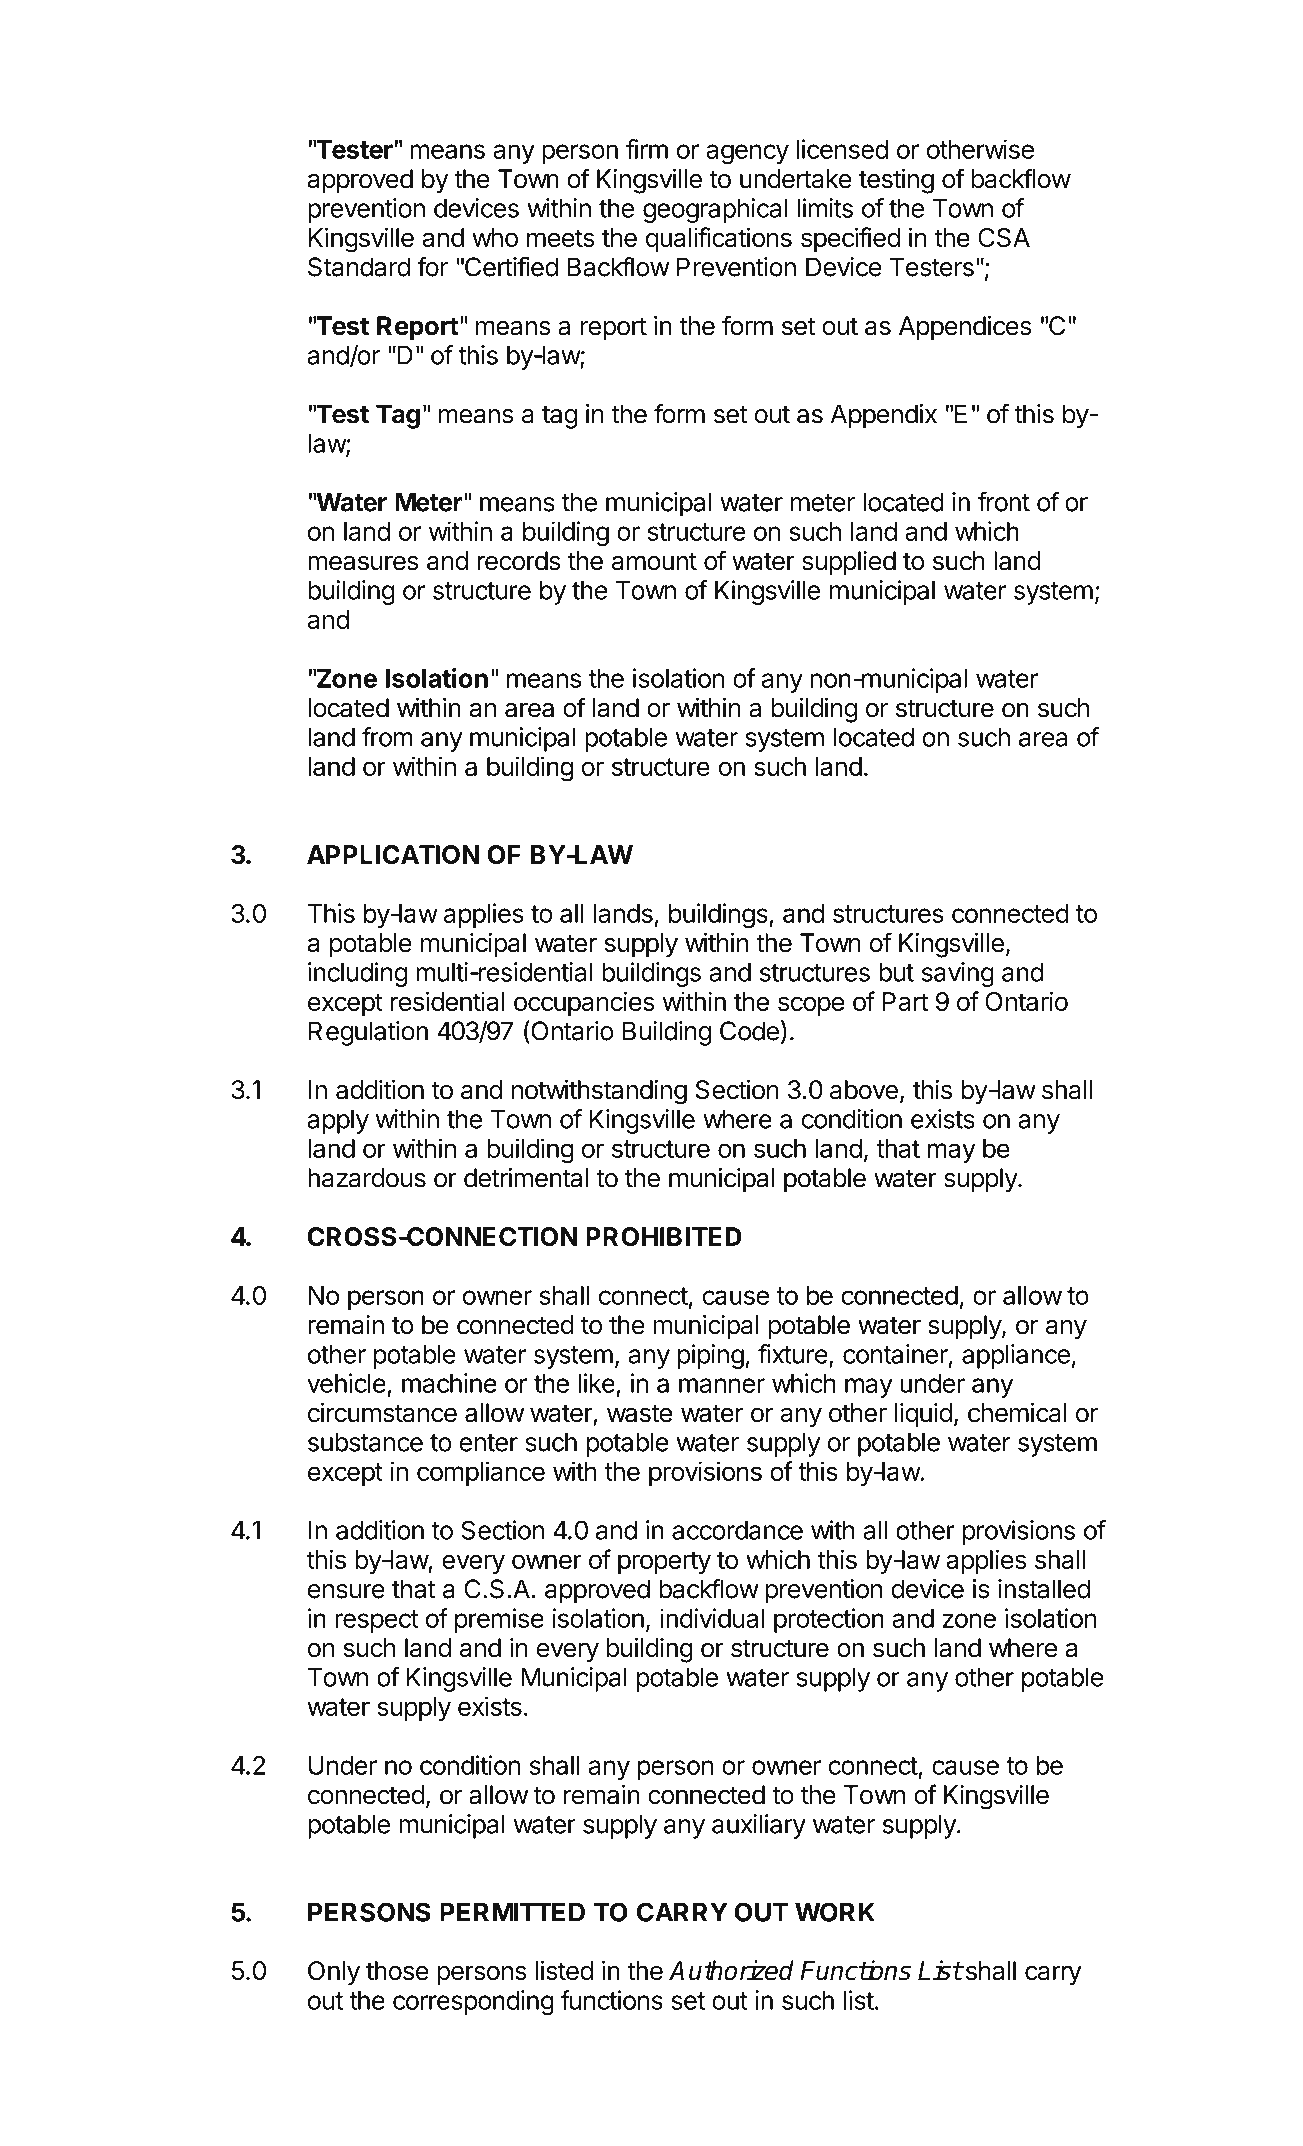  What do you see at coordinates (359, 267) in the image?
I see `Standard` at bounding box center [359, 267].
